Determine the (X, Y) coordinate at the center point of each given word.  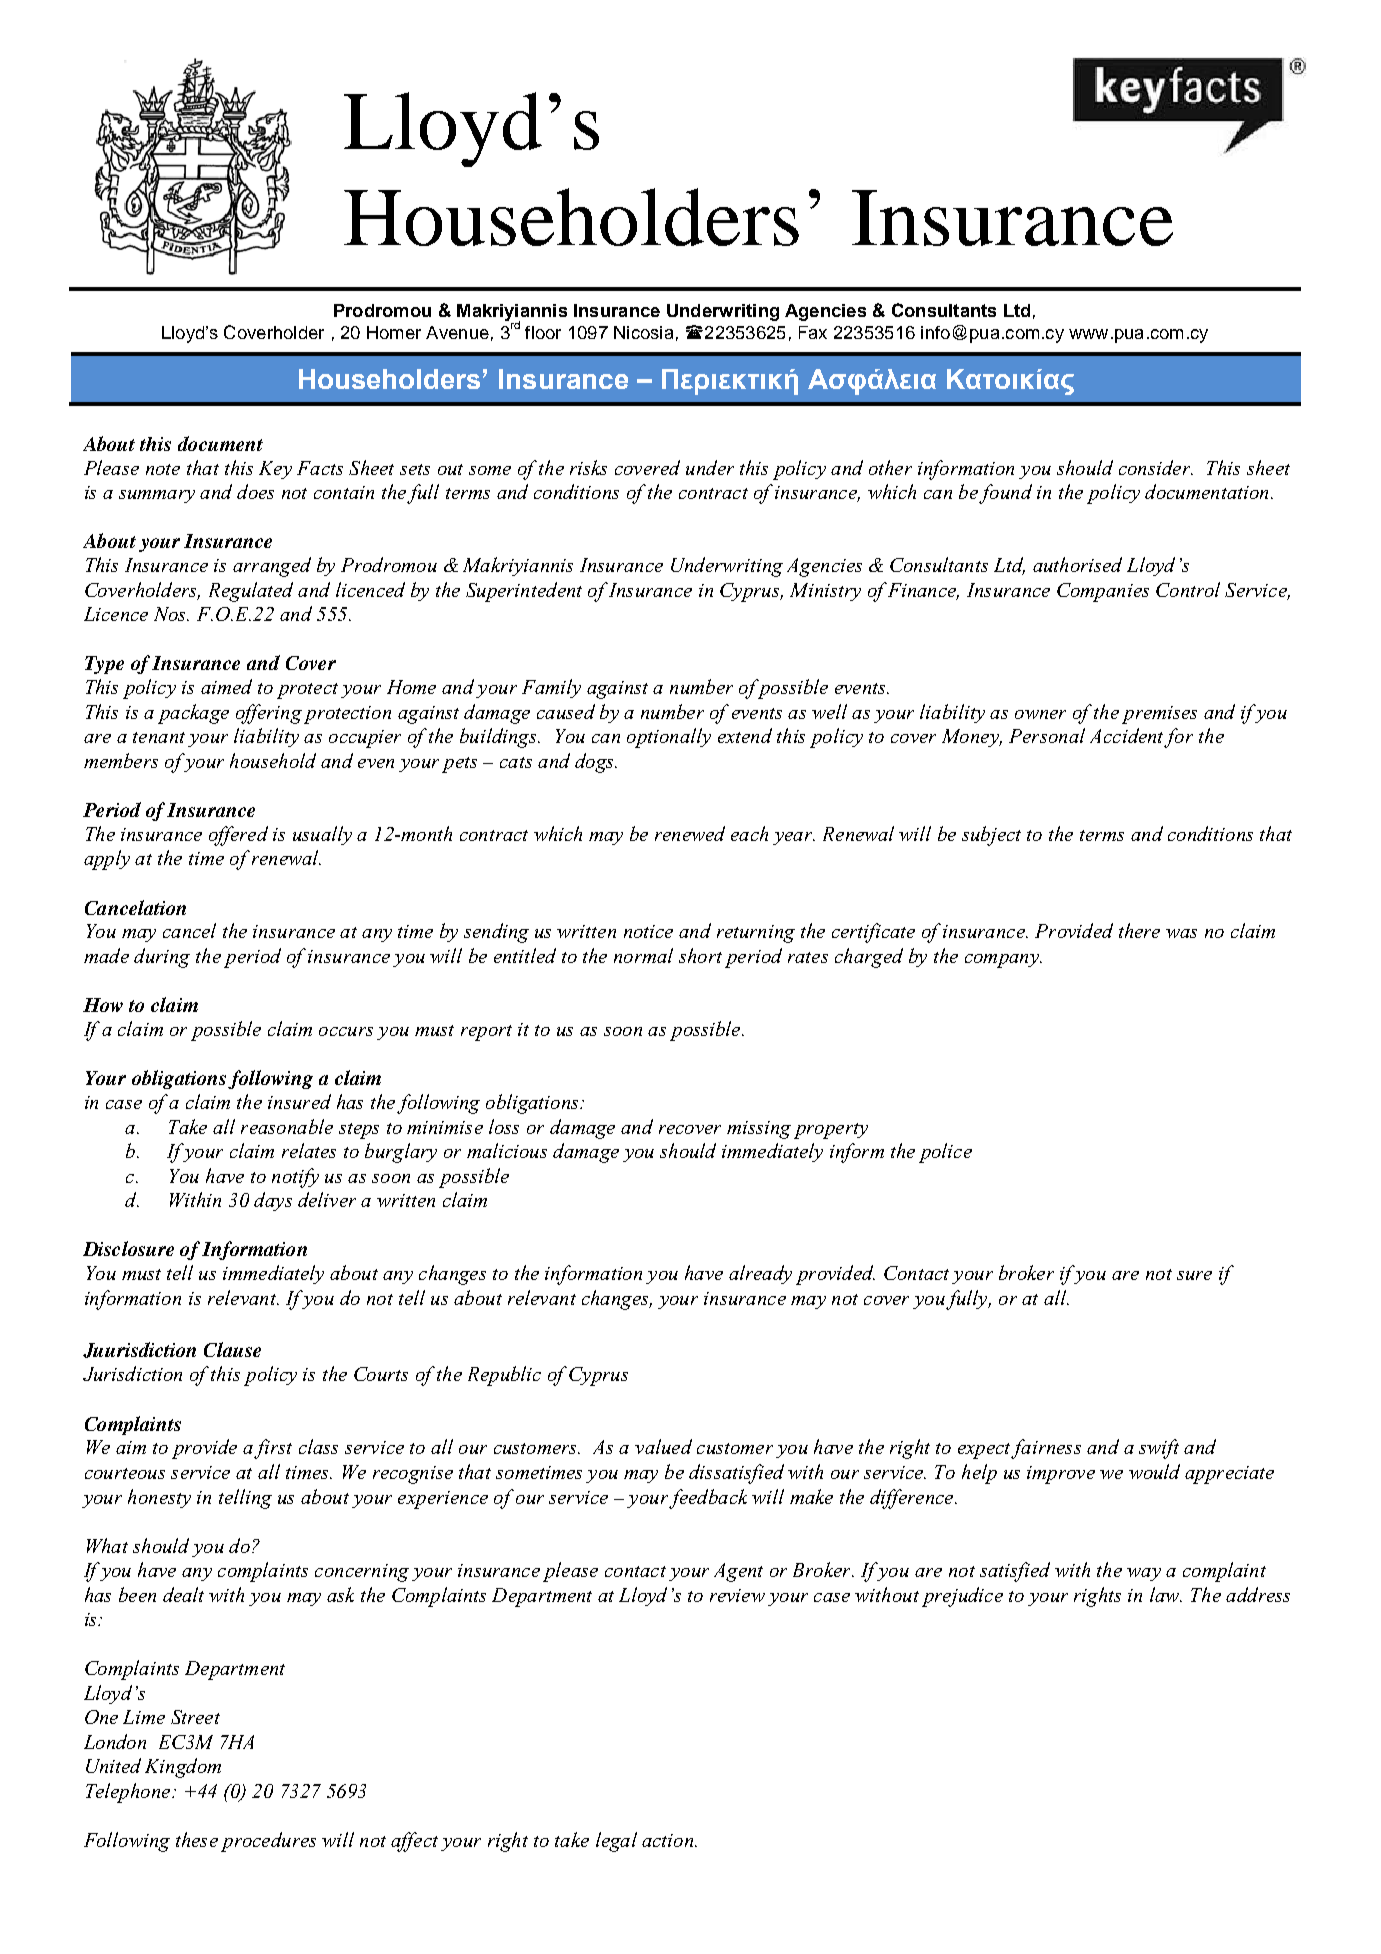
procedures (268, 1842)
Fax (813, 332)
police (945, 1153)
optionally (669, 738)
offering (269, 714)
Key (275, 470)
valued (663, 1446)
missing (759, 1130)
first (273, 1449)
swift (1159, 1449)
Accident (1126, 735)
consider (1155, 467)
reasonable (287, 1126)
